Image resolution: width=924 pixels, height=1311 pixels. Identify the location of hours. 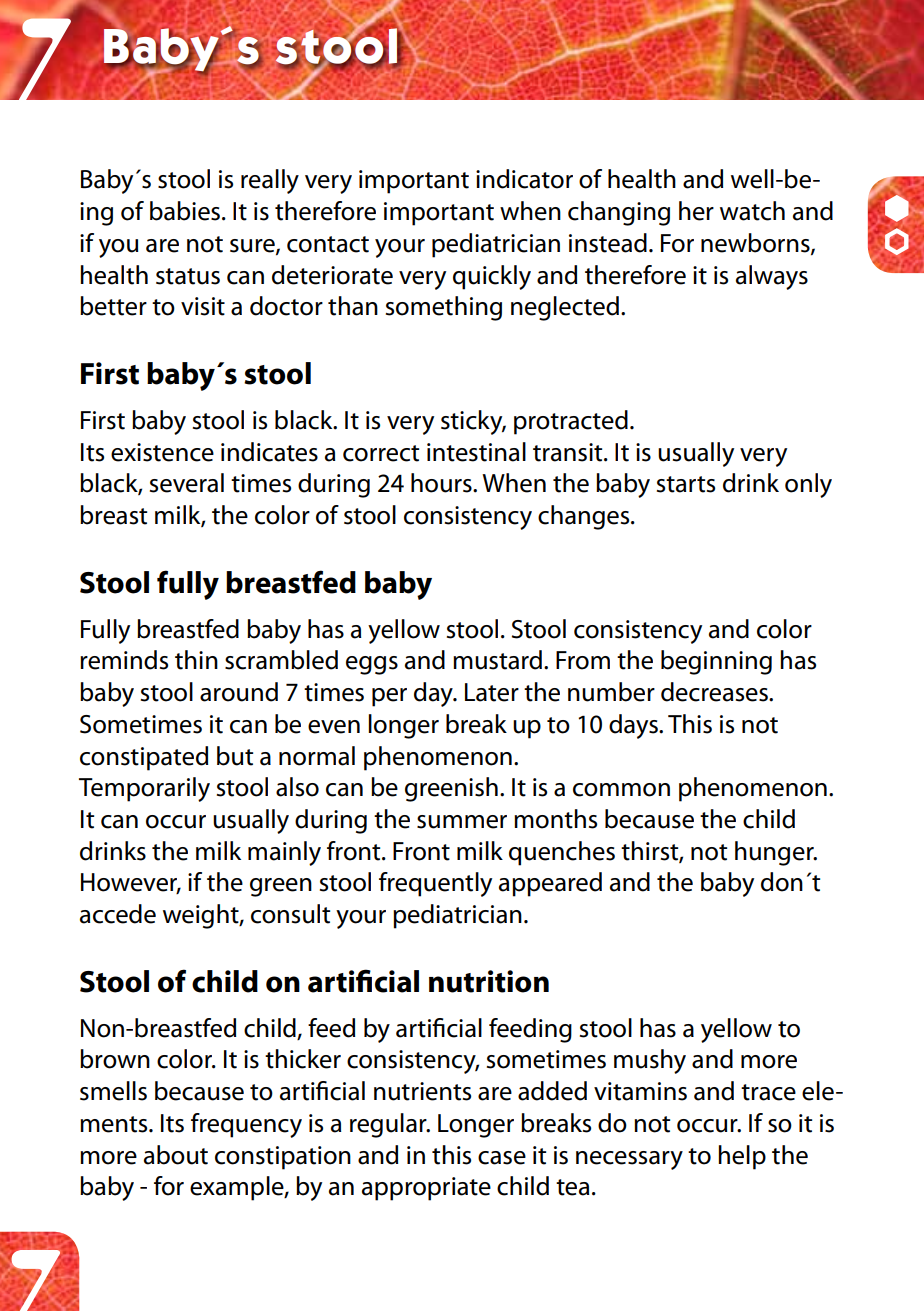
(442, 483).
